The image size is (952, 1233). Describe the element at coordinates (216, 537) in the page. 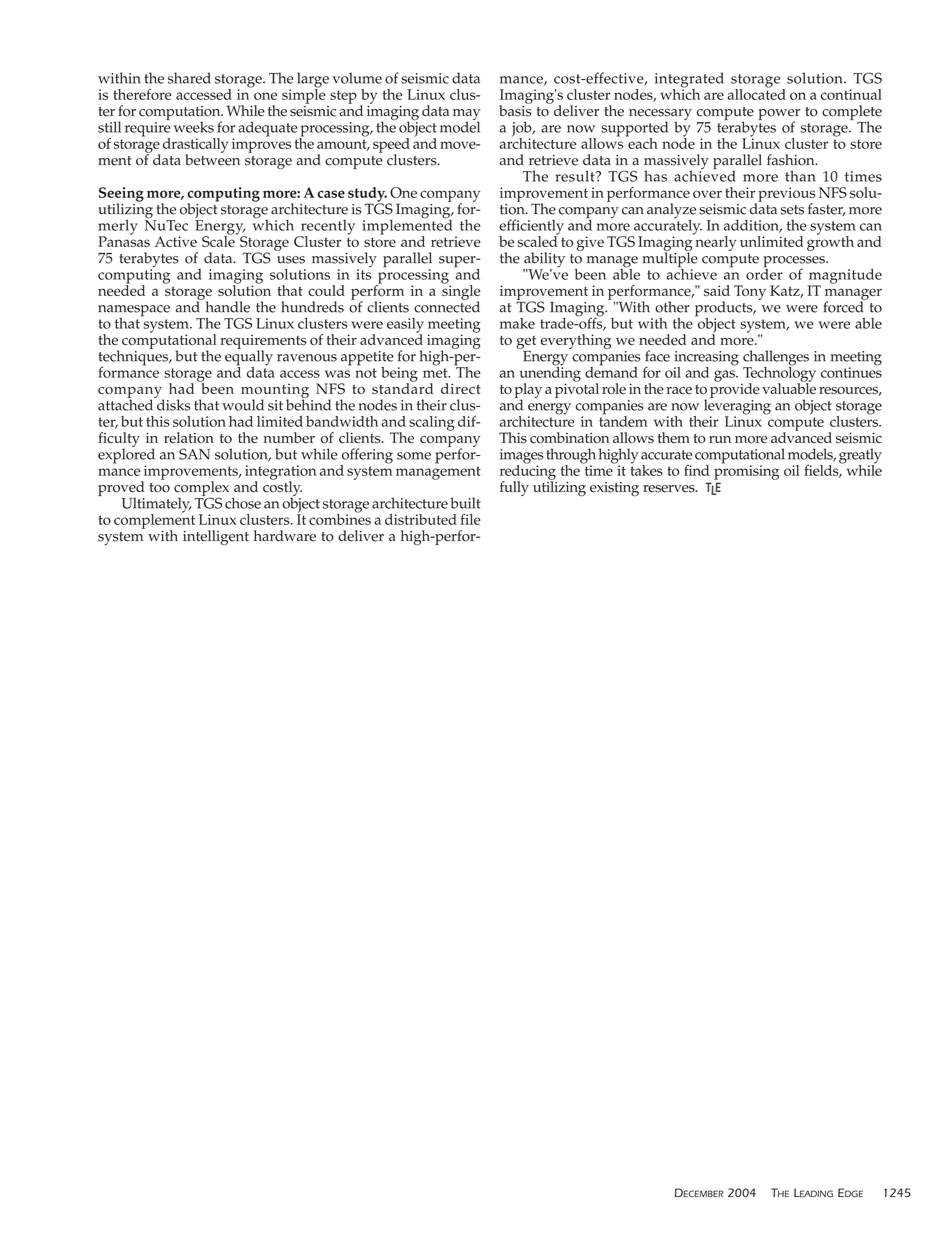

I see `intelligent` at that location.
